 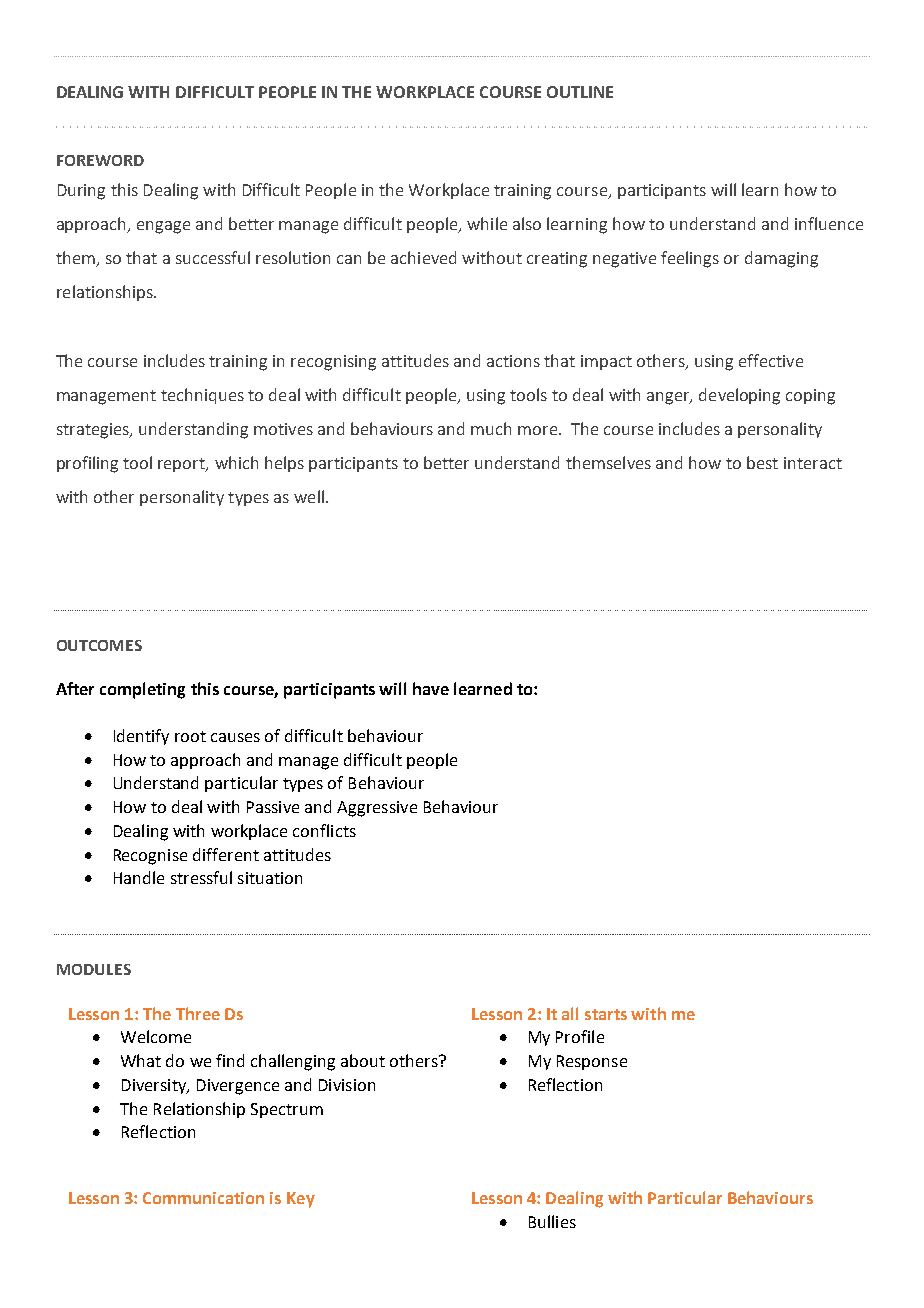 What do you see at coordinates (431, 688) in the image?
I see `have` at bounding box center [431, 688].
